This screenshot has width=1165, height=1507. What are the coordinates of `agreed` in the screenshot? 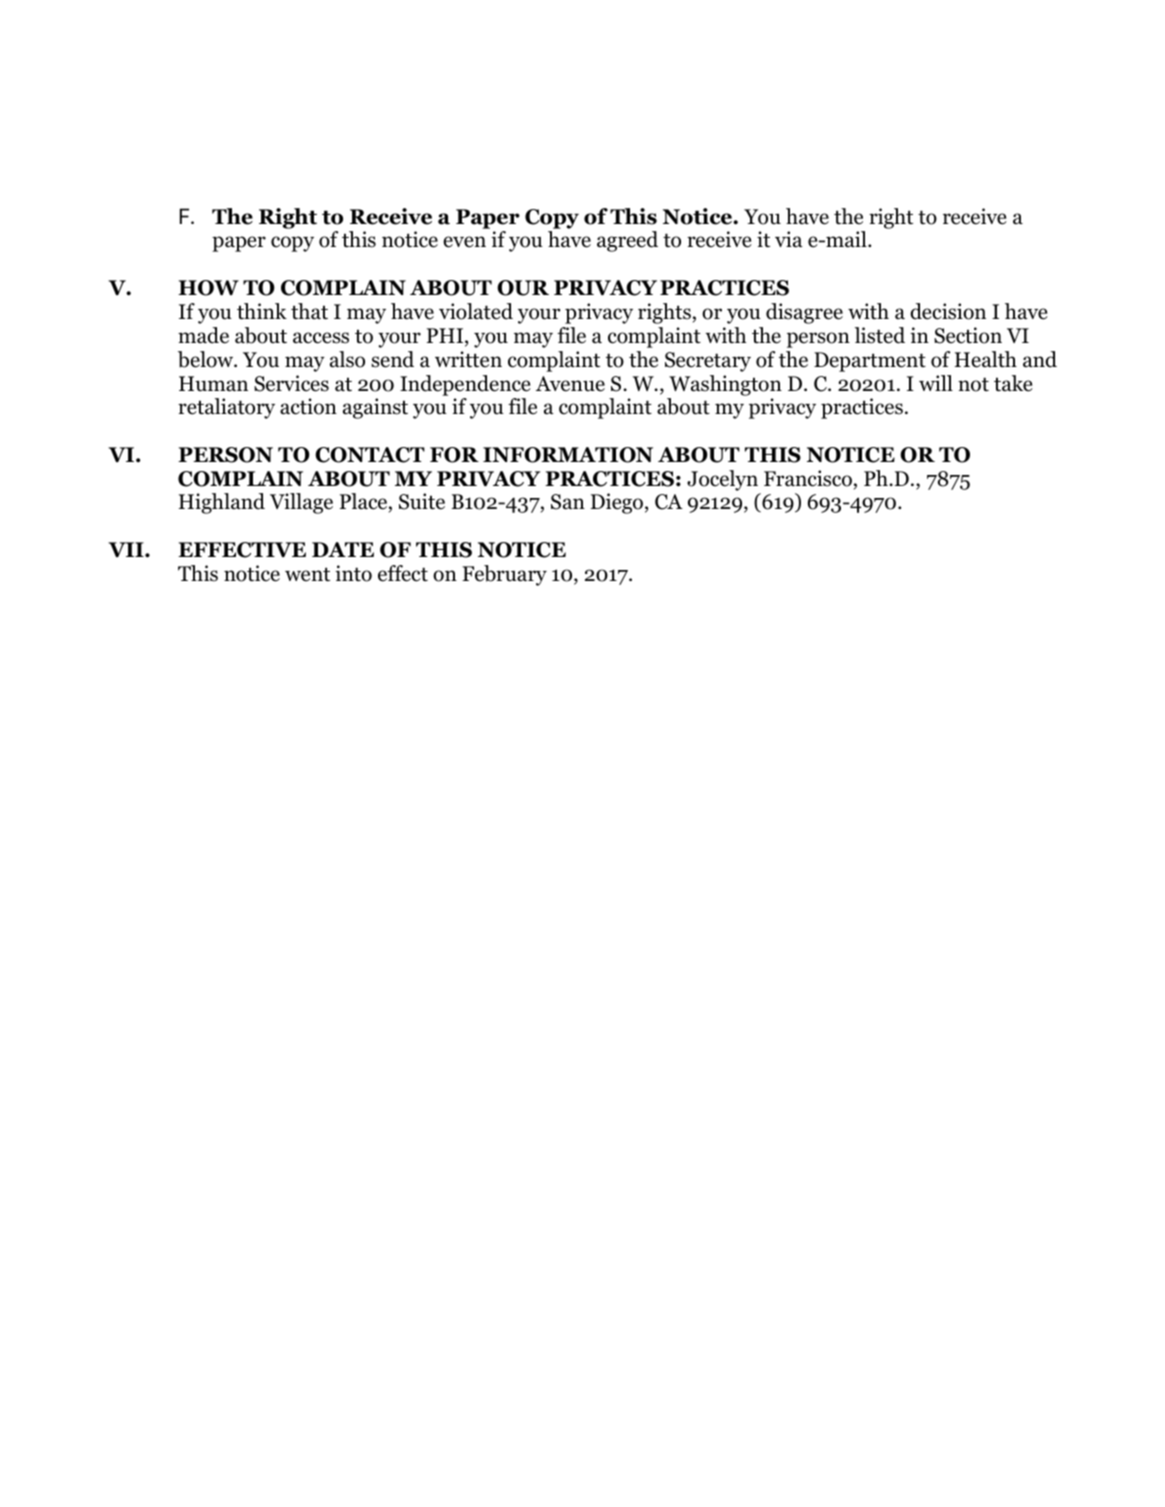 It's located at (627, 241).
